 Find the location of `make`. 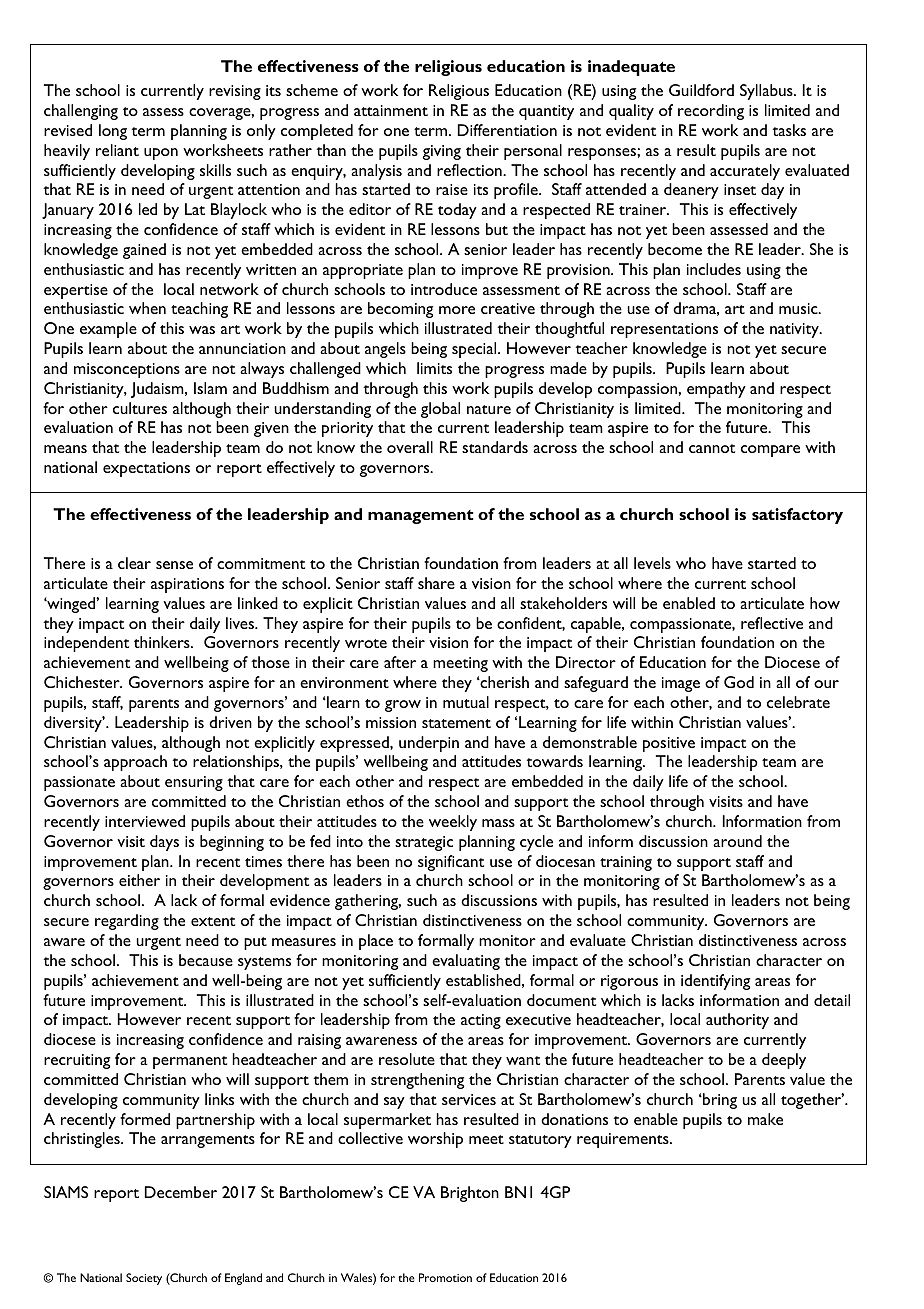

make is located at coordinates (765, 1119).
